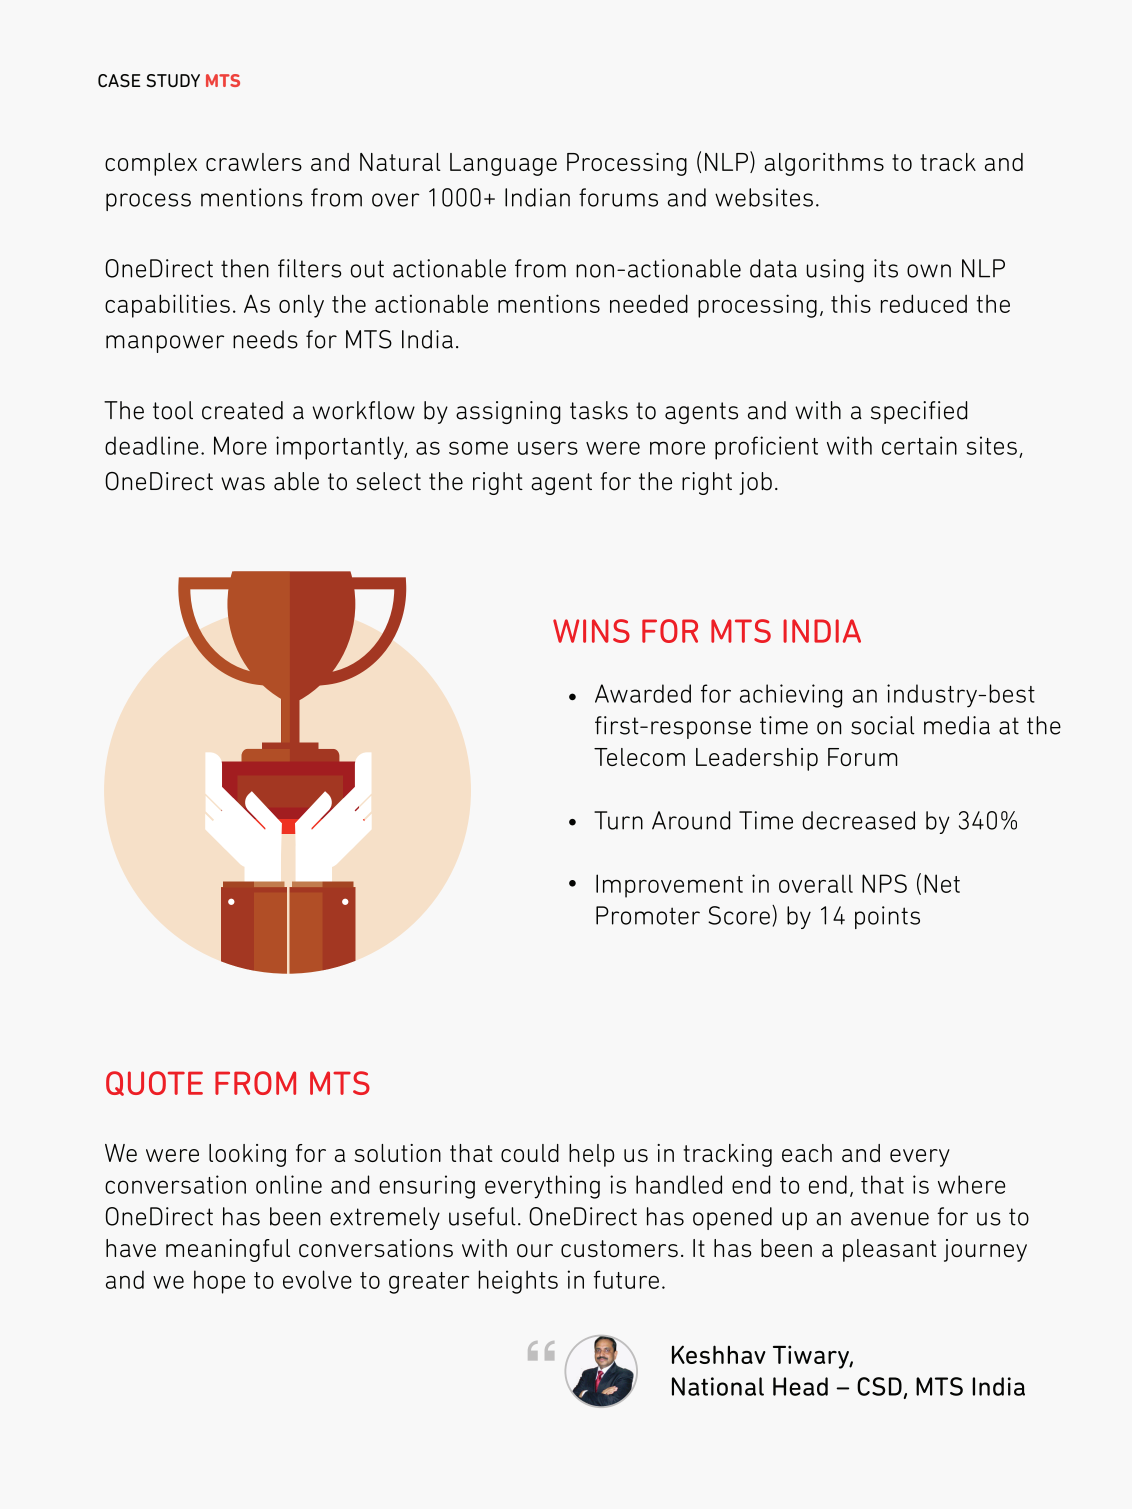 Image resolution: width=1132 pixels, height=1509 pixels. What do you see at coordinates (243, 484) in the image?
I see `was` at bounding box center [243, 484].
